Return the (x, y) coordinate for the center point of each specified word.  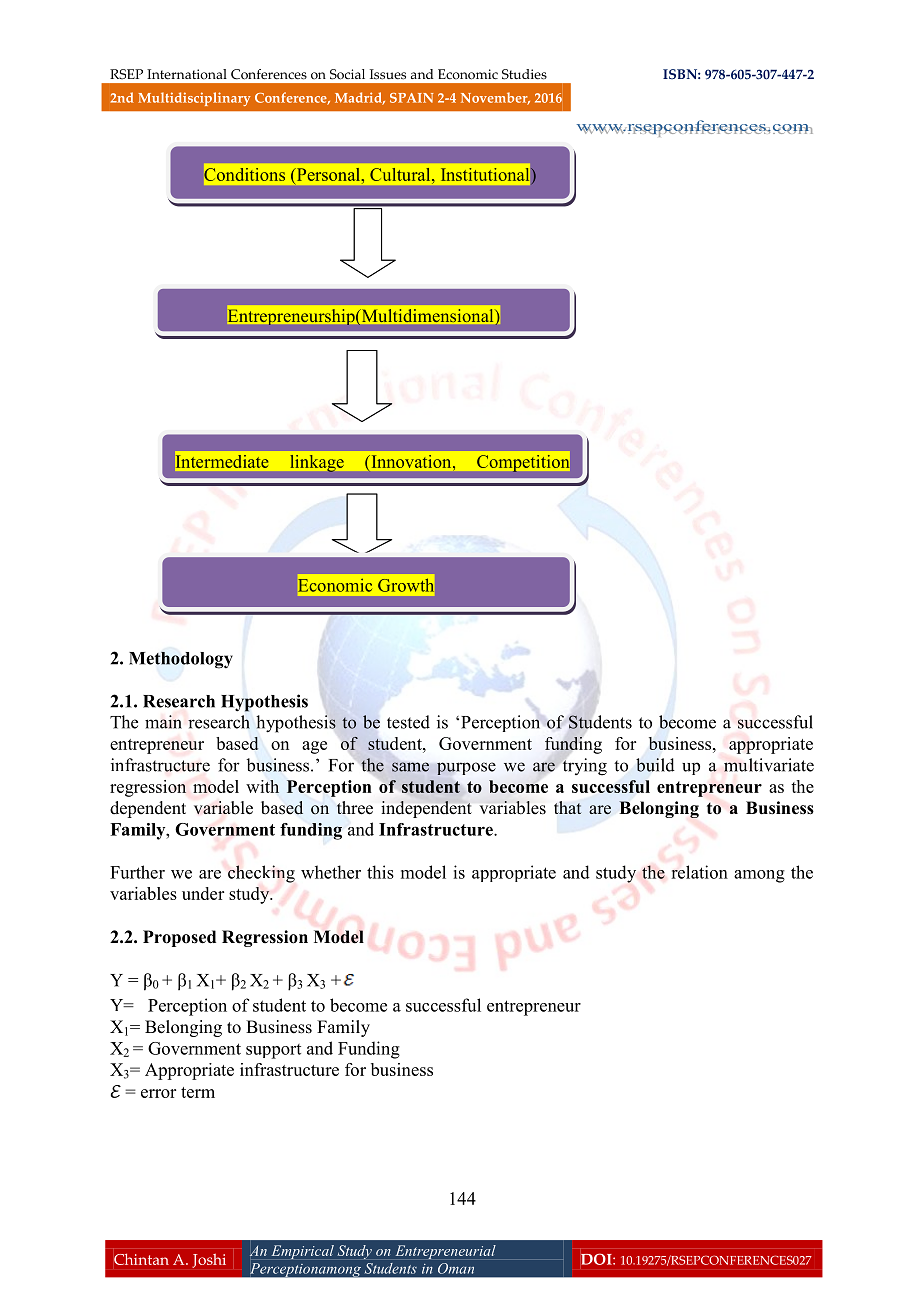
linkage (317, 463)
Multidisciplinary (194, 99)
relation (699, 872)
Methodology (181, 660)
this (380, 872)
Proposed (179, 938)
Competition (523, 463)
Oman (456, 1268)
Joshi (209, 1261)
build (655, 765)
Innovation (413, 461)
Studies (524, 74)
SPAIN (411, 98)
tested (408, 722)
